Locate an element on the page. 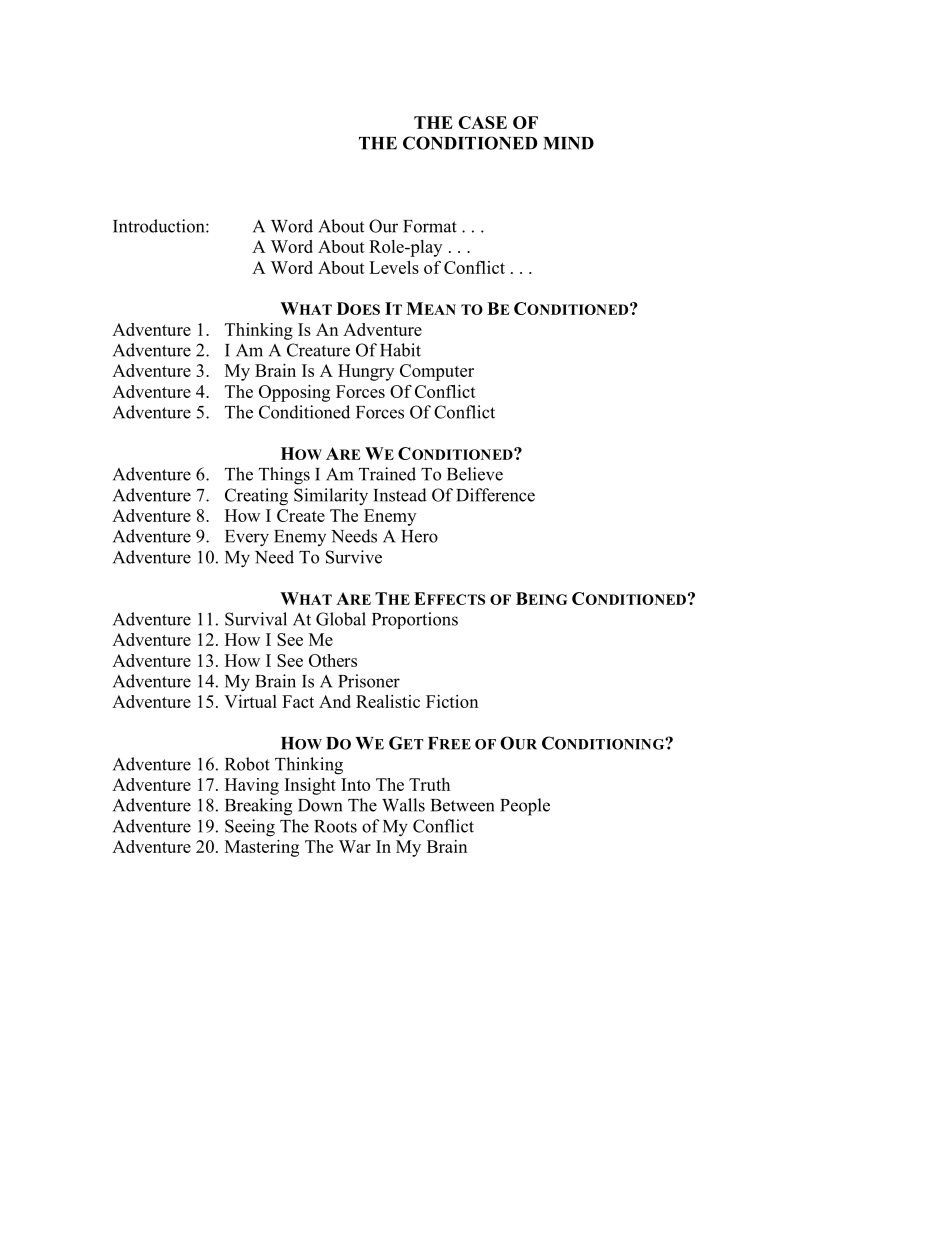  Format is located at coordinates (430, 226).
